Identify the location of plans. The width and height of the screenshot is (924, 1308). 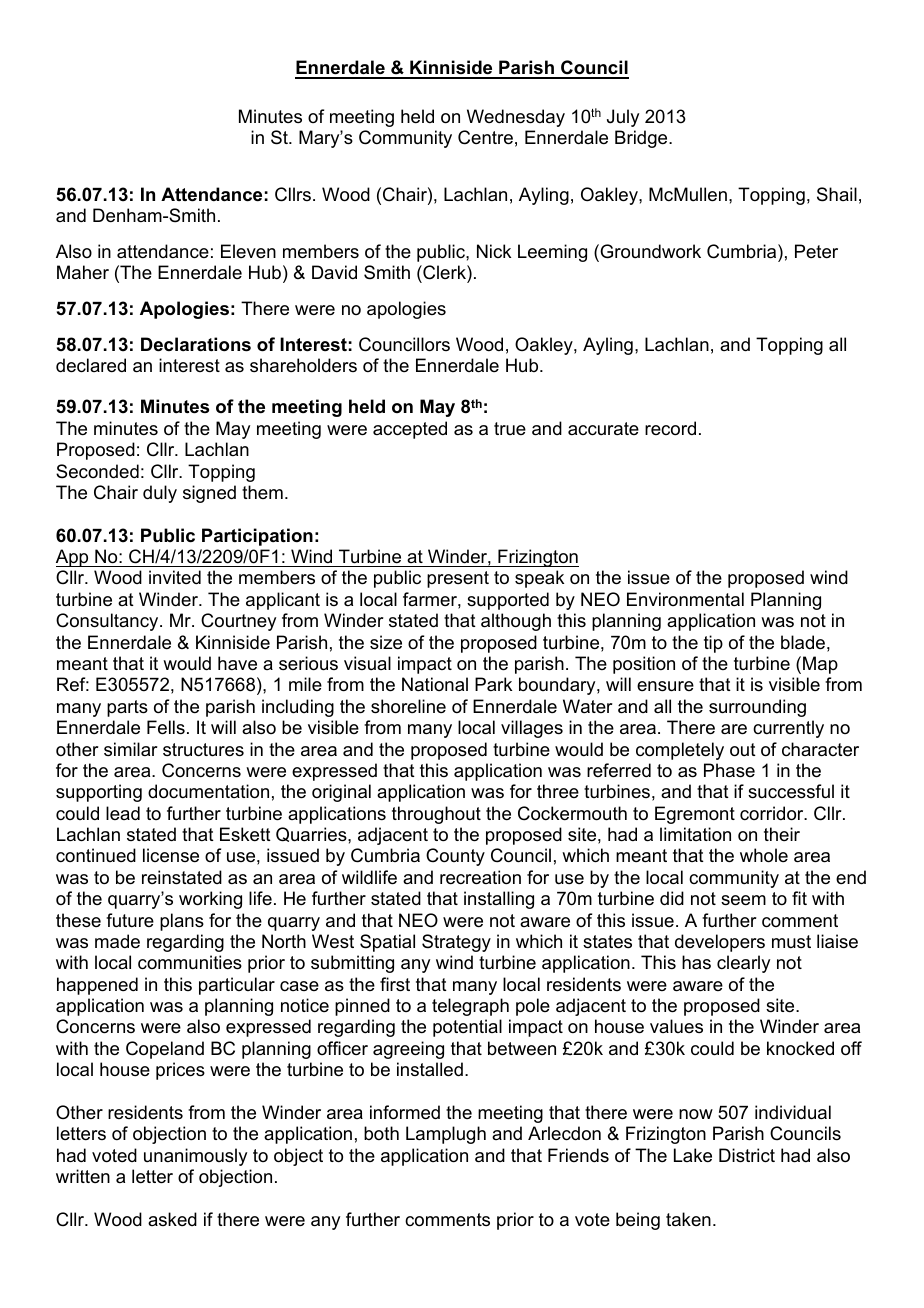
(182, 922).
